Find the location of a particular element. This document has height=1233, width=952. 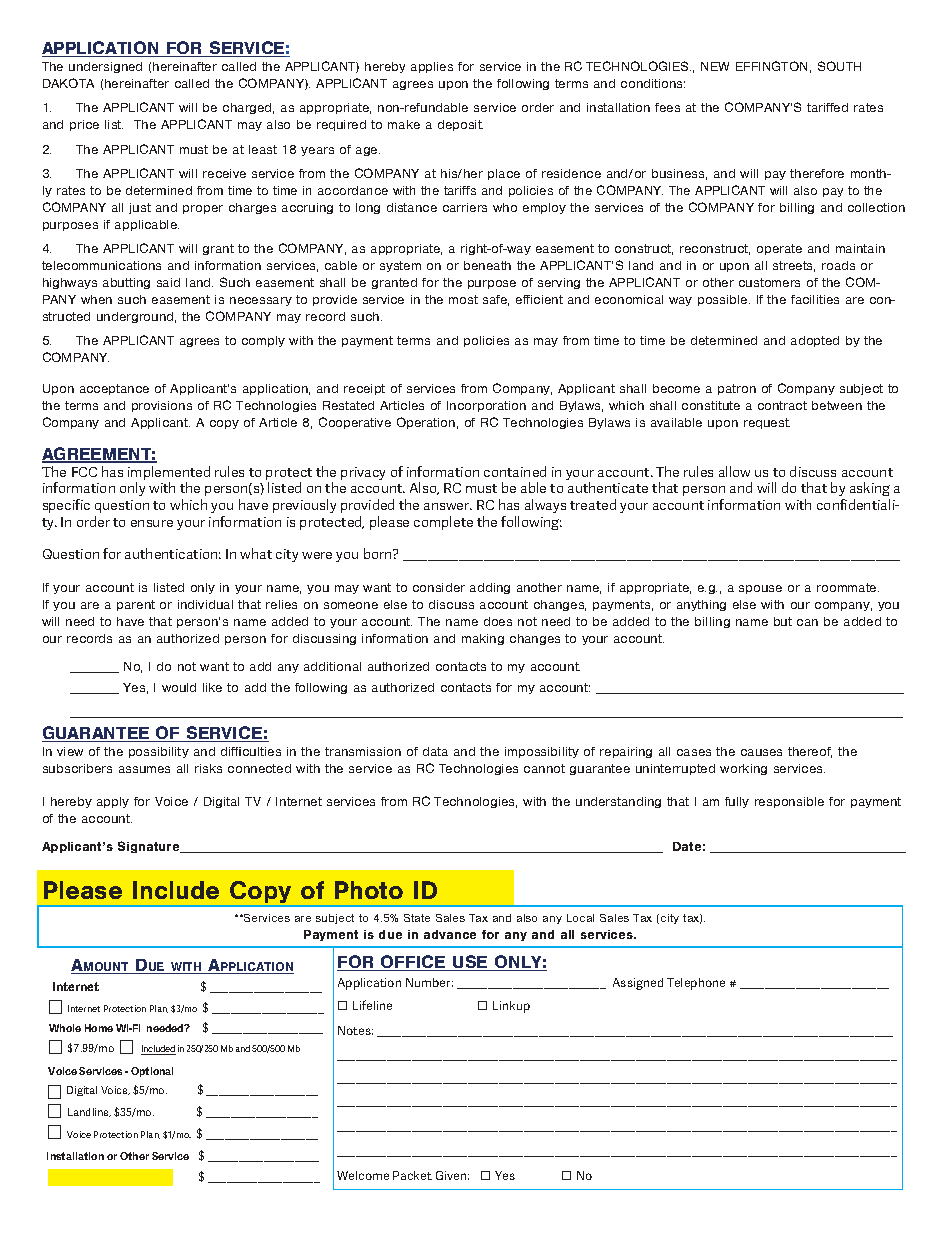

acceptance is located at coordinates (114, 389).
